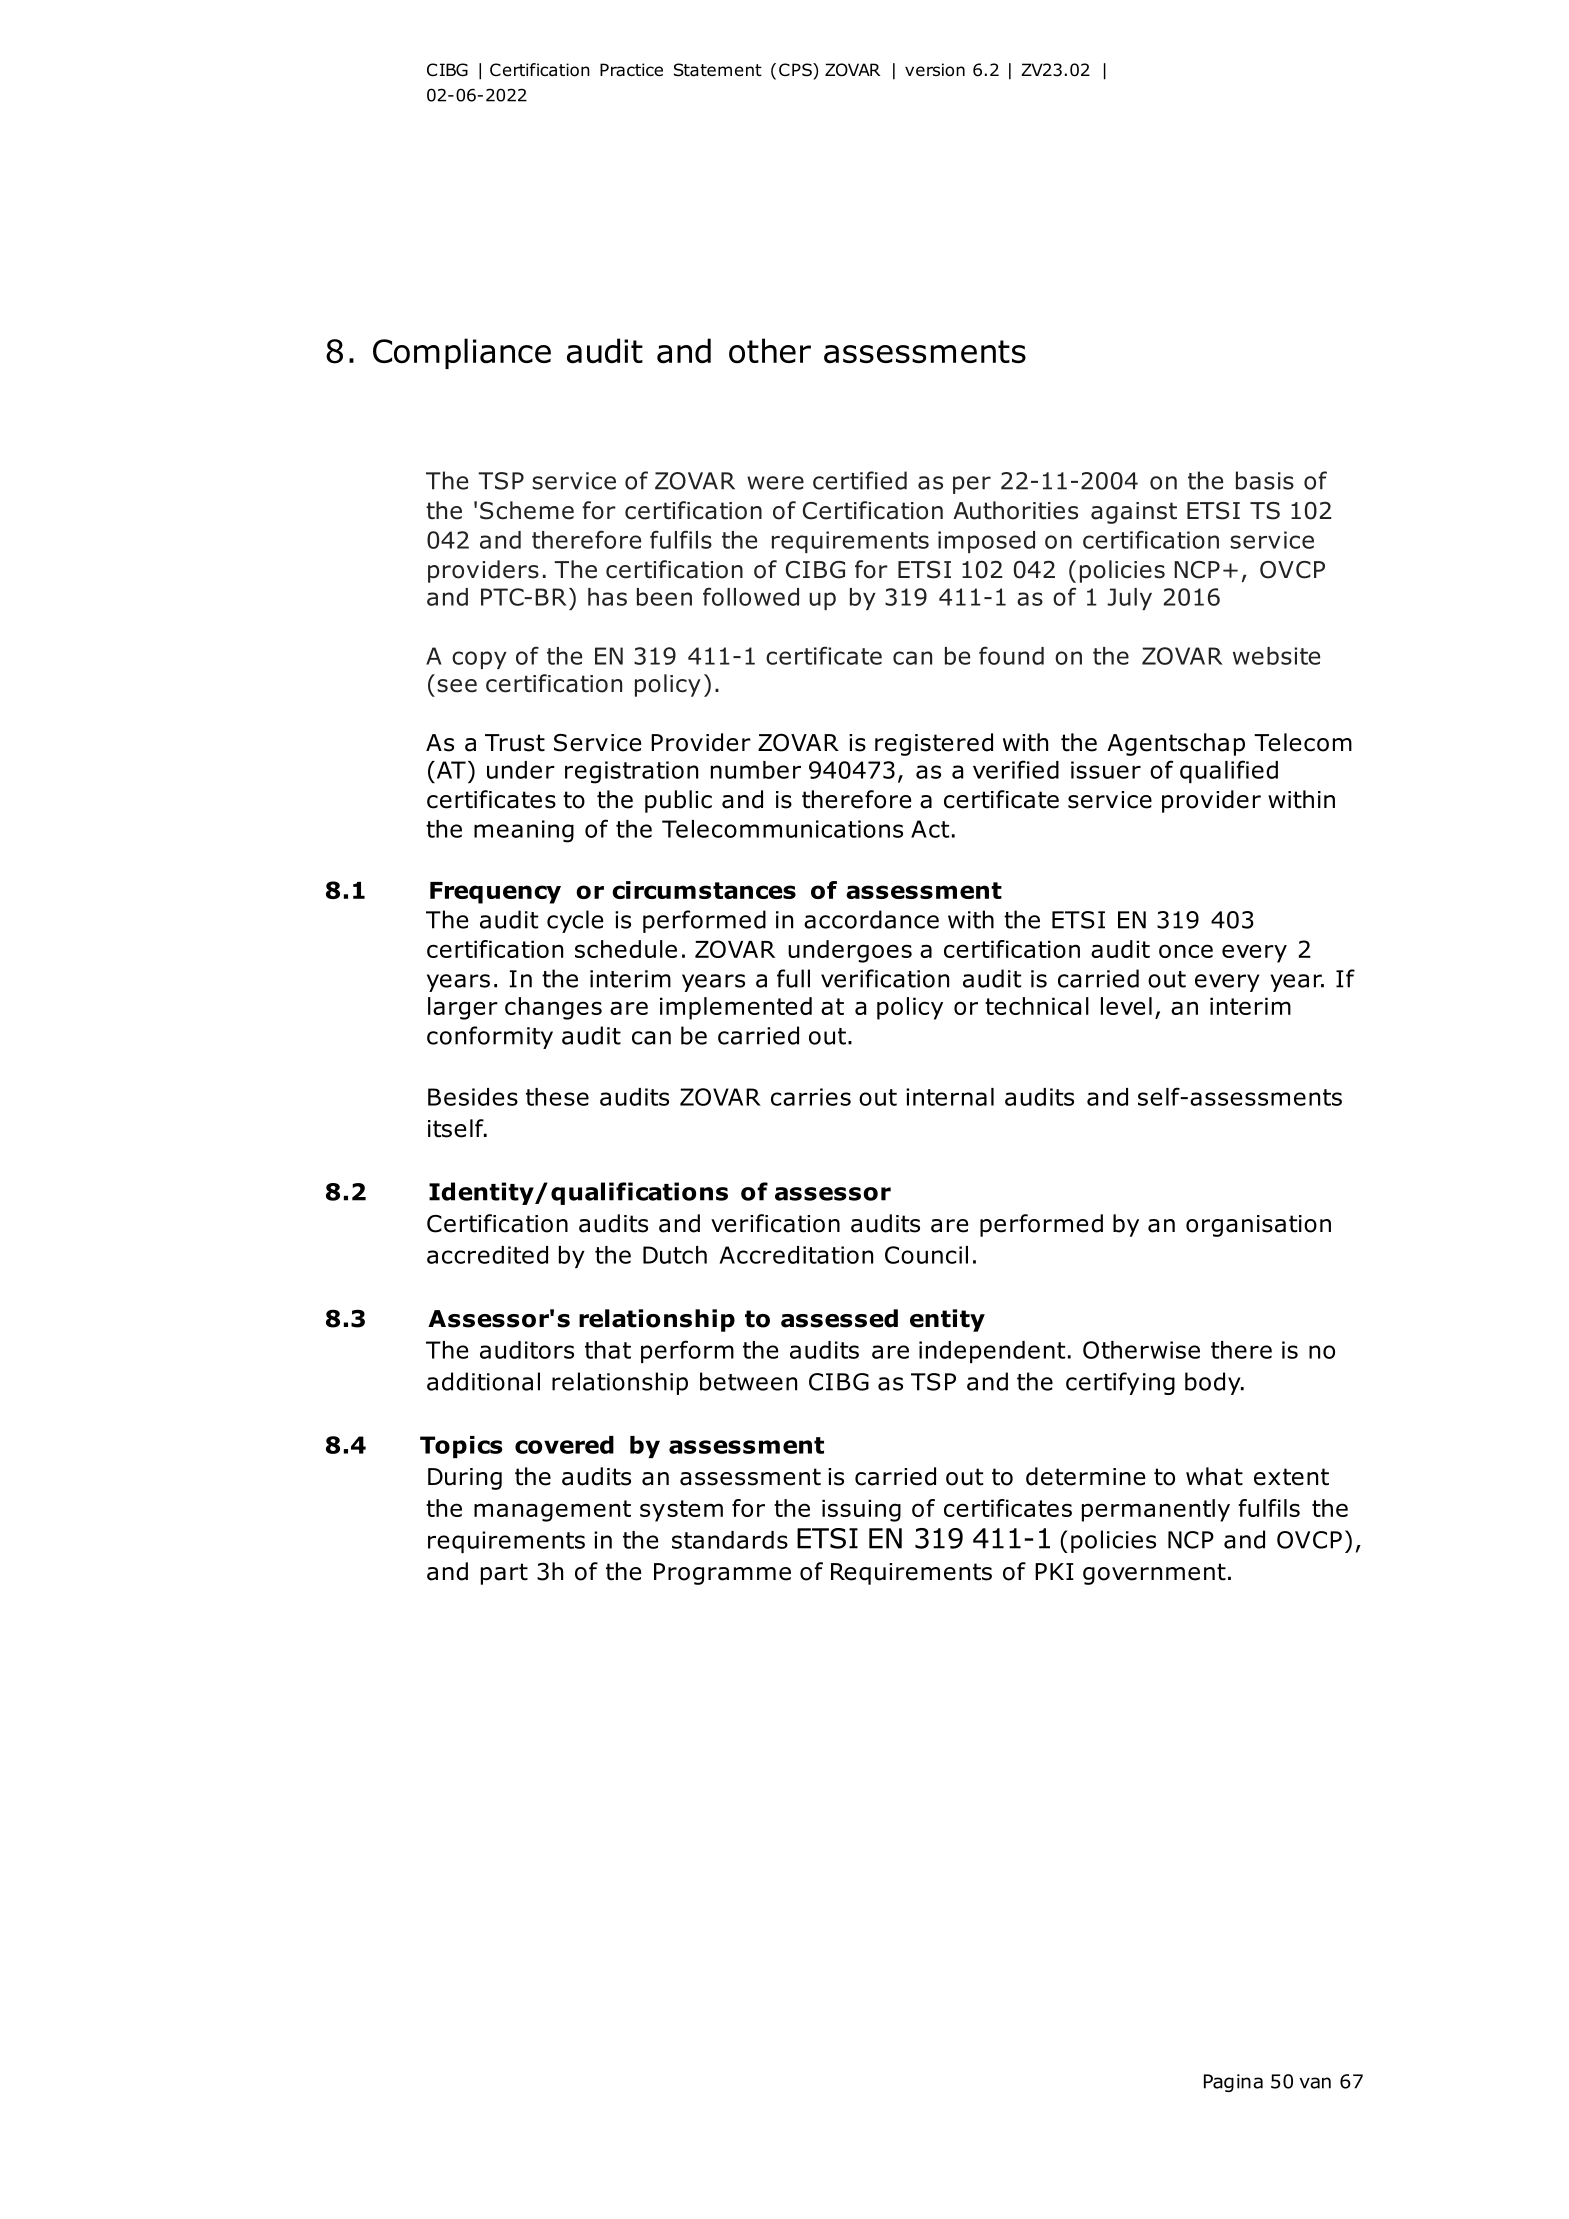  What do you see at coordinates (1229, 771) in the image?
I see `qualified` at bounding box center [1229, 771].
